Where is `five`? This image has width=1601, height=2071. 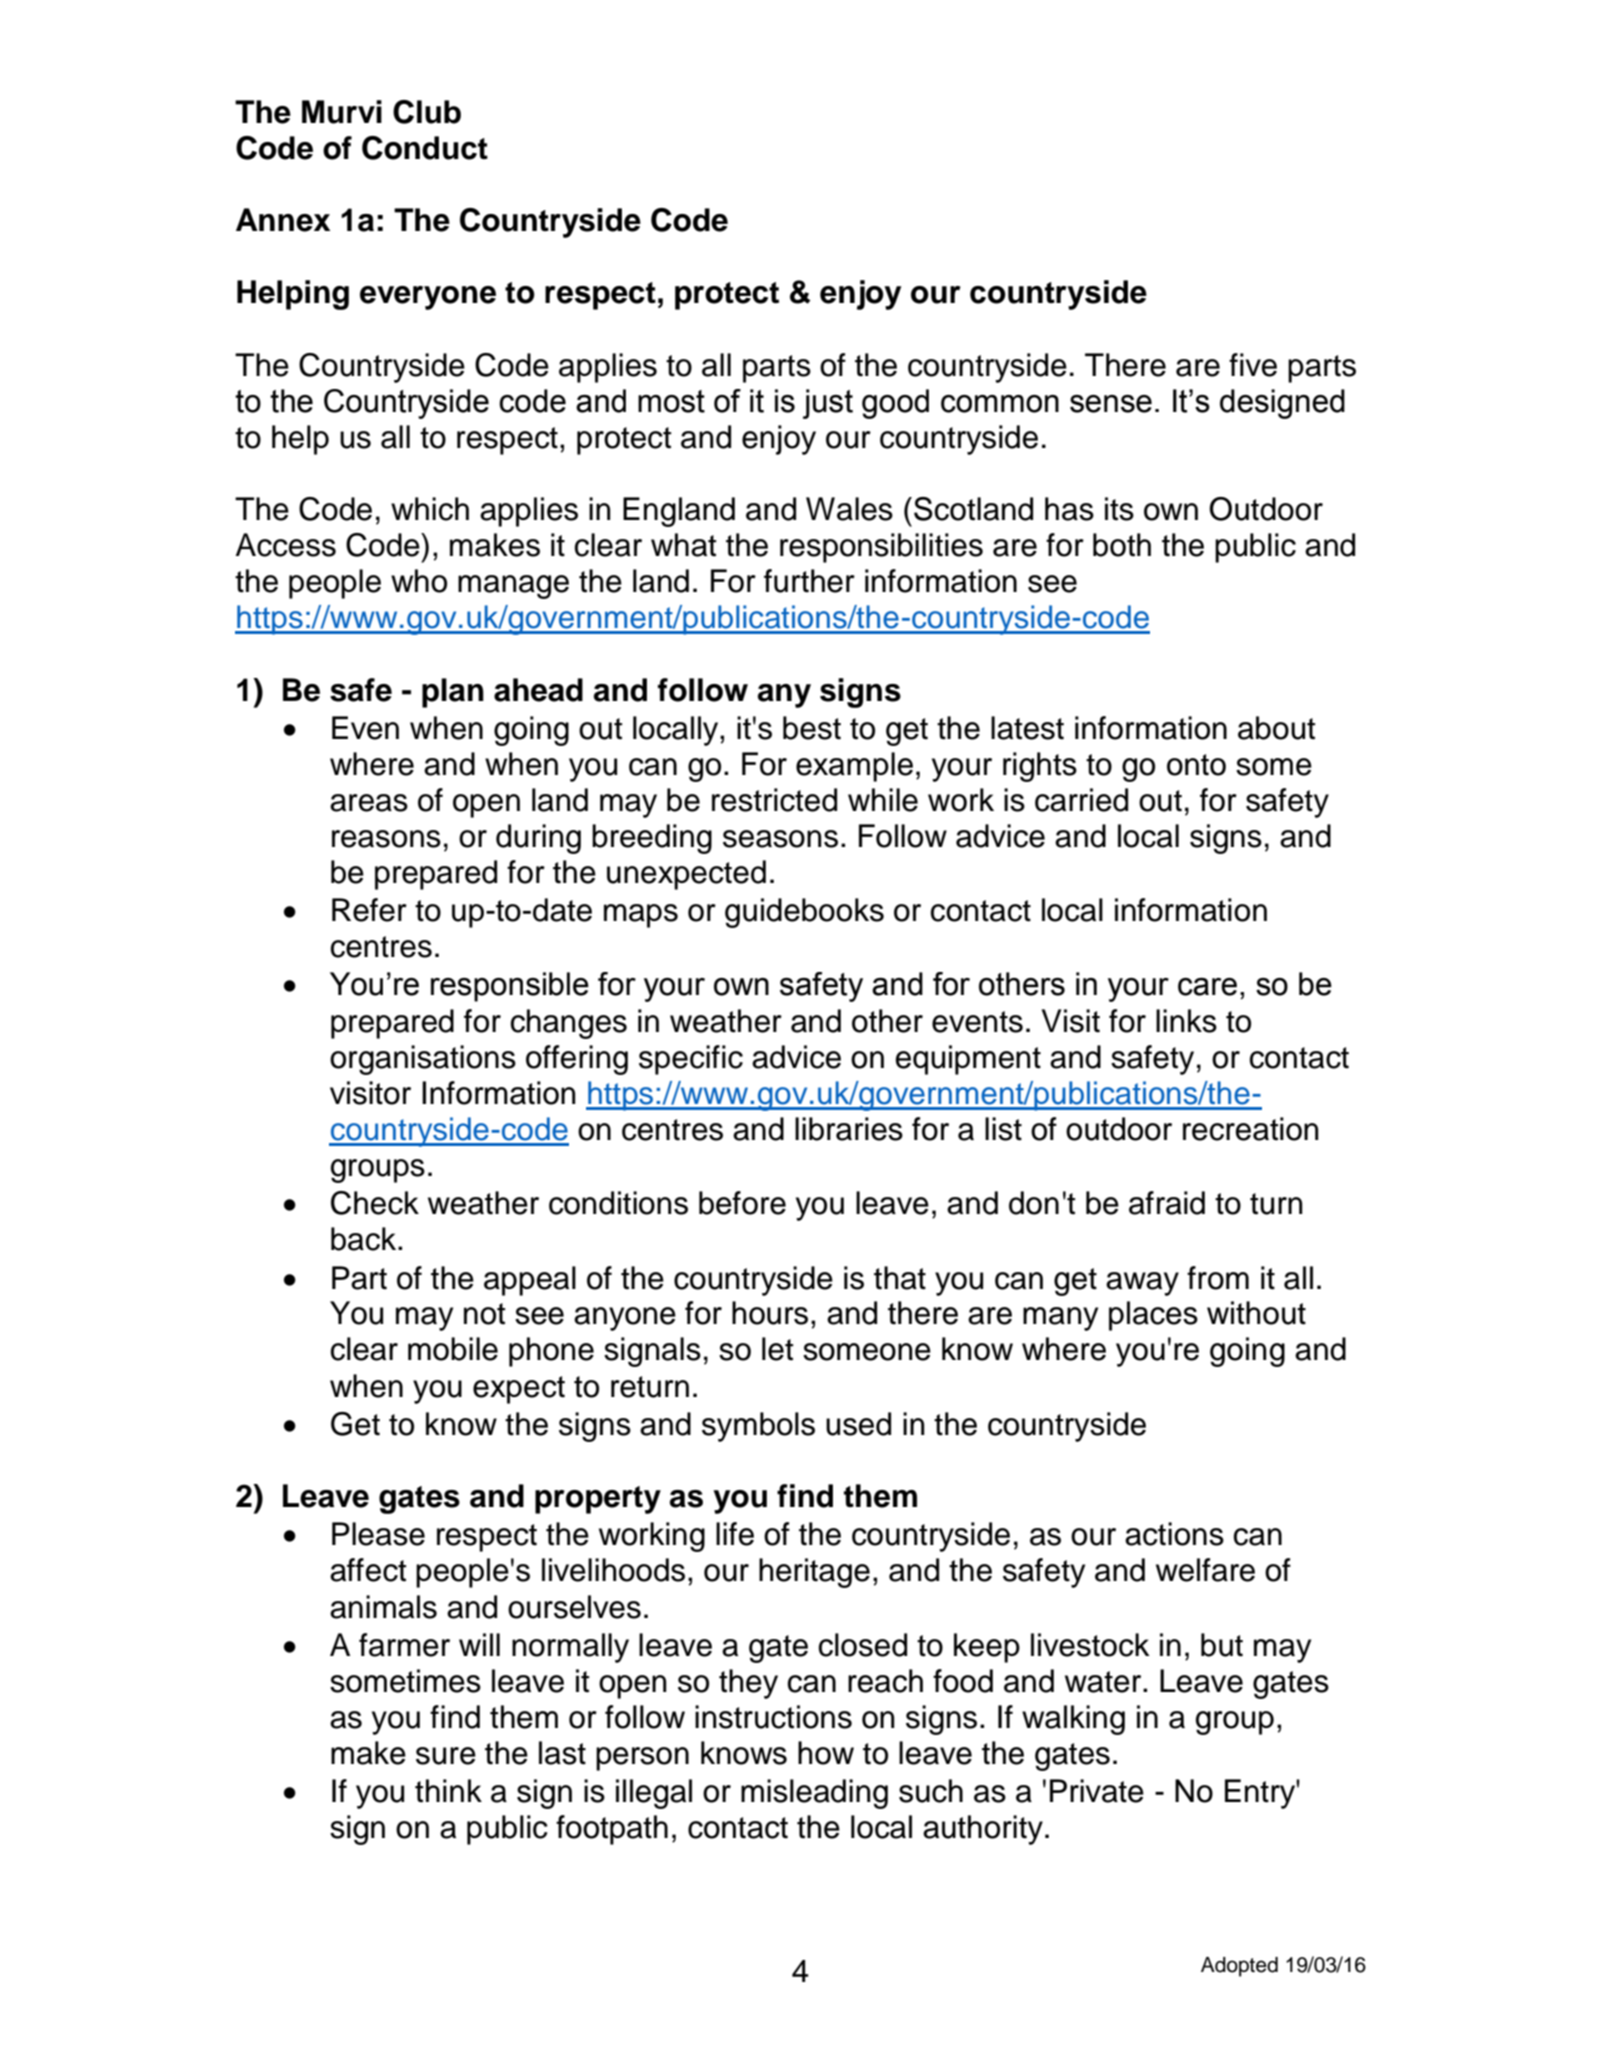
five is located at coordinates (1253, 365).
